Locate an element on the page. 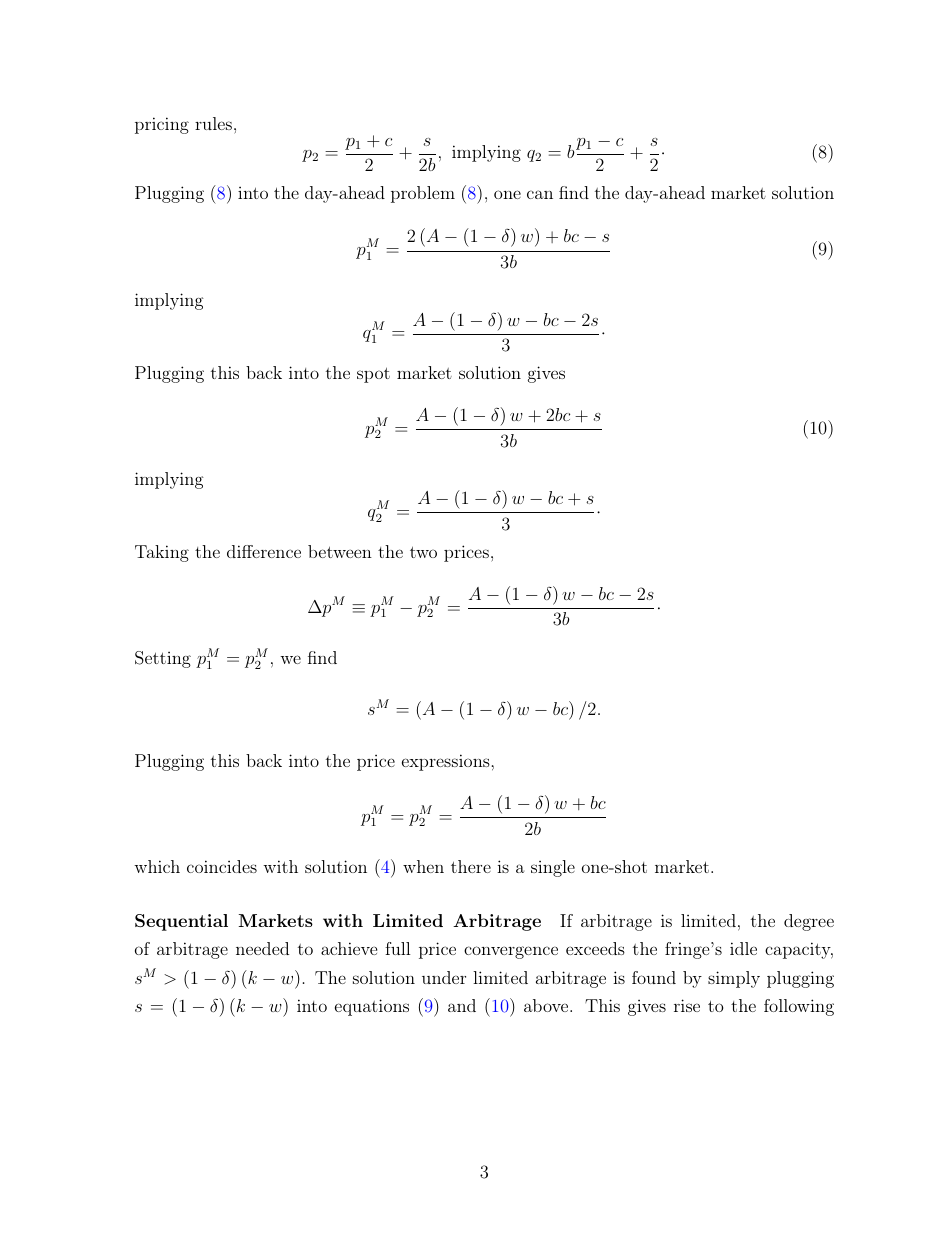 This image has height=1233, width=952. expressions is located at coordinates (447, 762).
